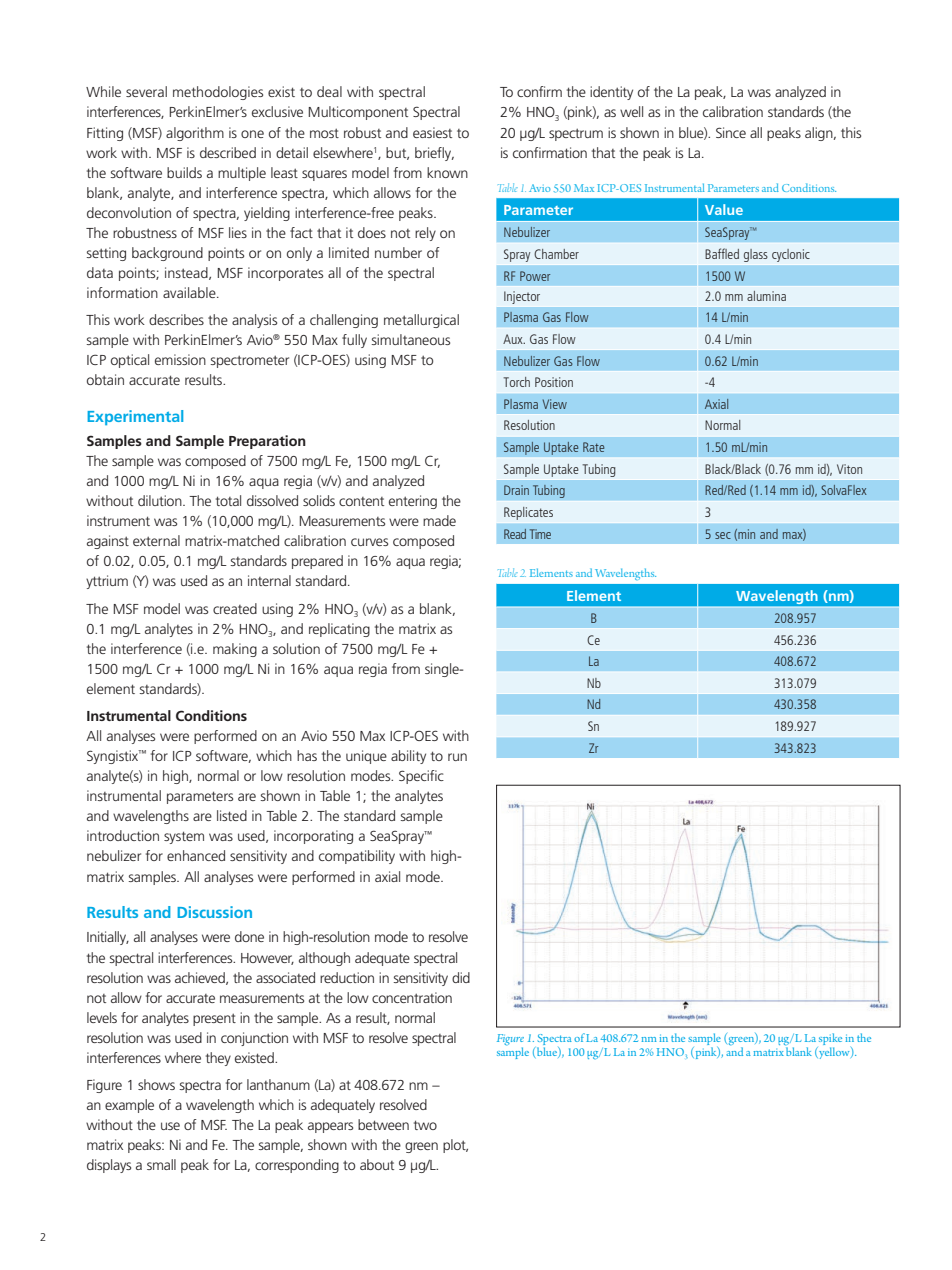 The width and height of the image is (952, 1270). Describe the element at coordinates (425, 1125) in the image. I see `two` at that location.
